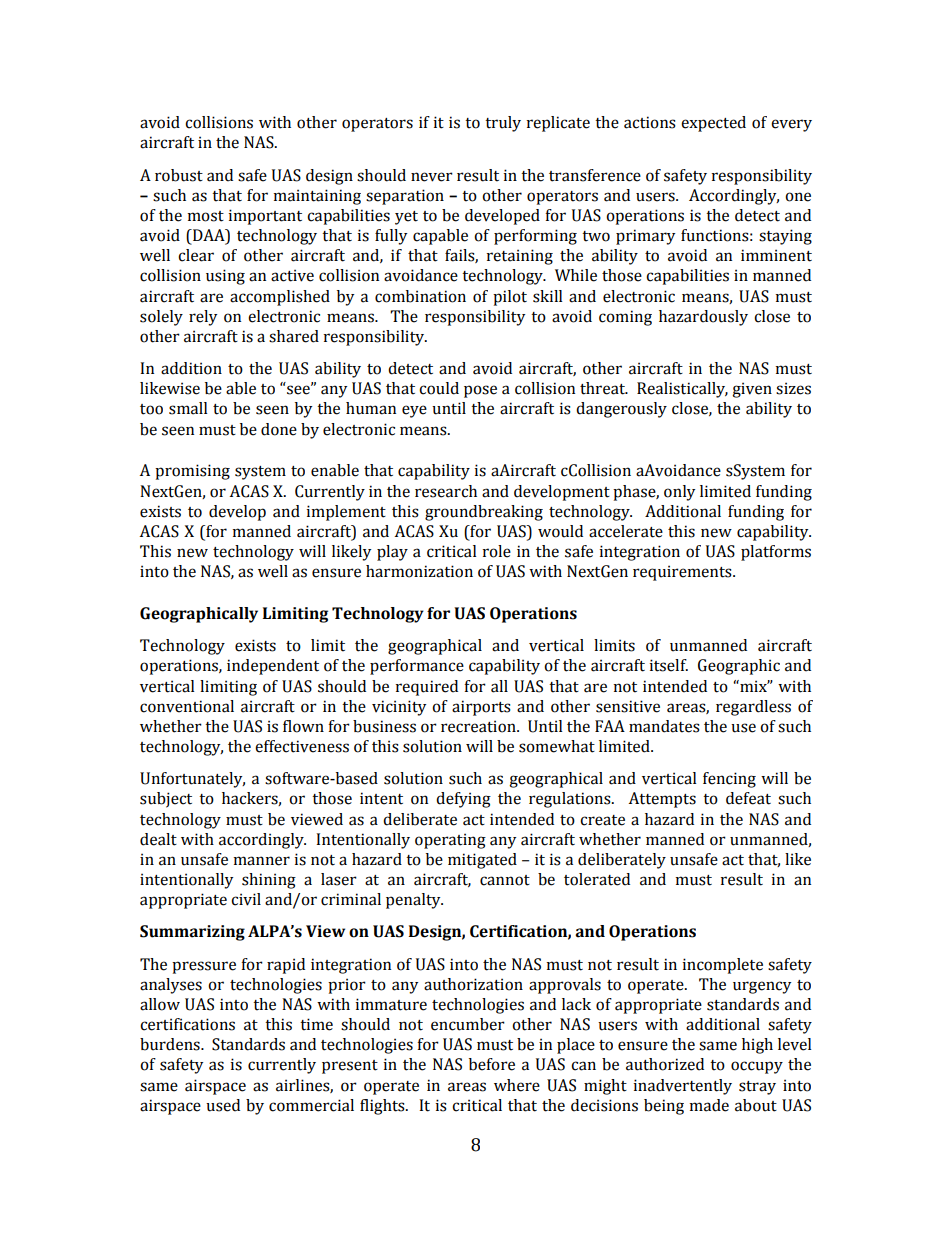 This page has width=952, height=1233. Describe the element at coordinates (713, 124) in the page. I see `expected` at that location.
